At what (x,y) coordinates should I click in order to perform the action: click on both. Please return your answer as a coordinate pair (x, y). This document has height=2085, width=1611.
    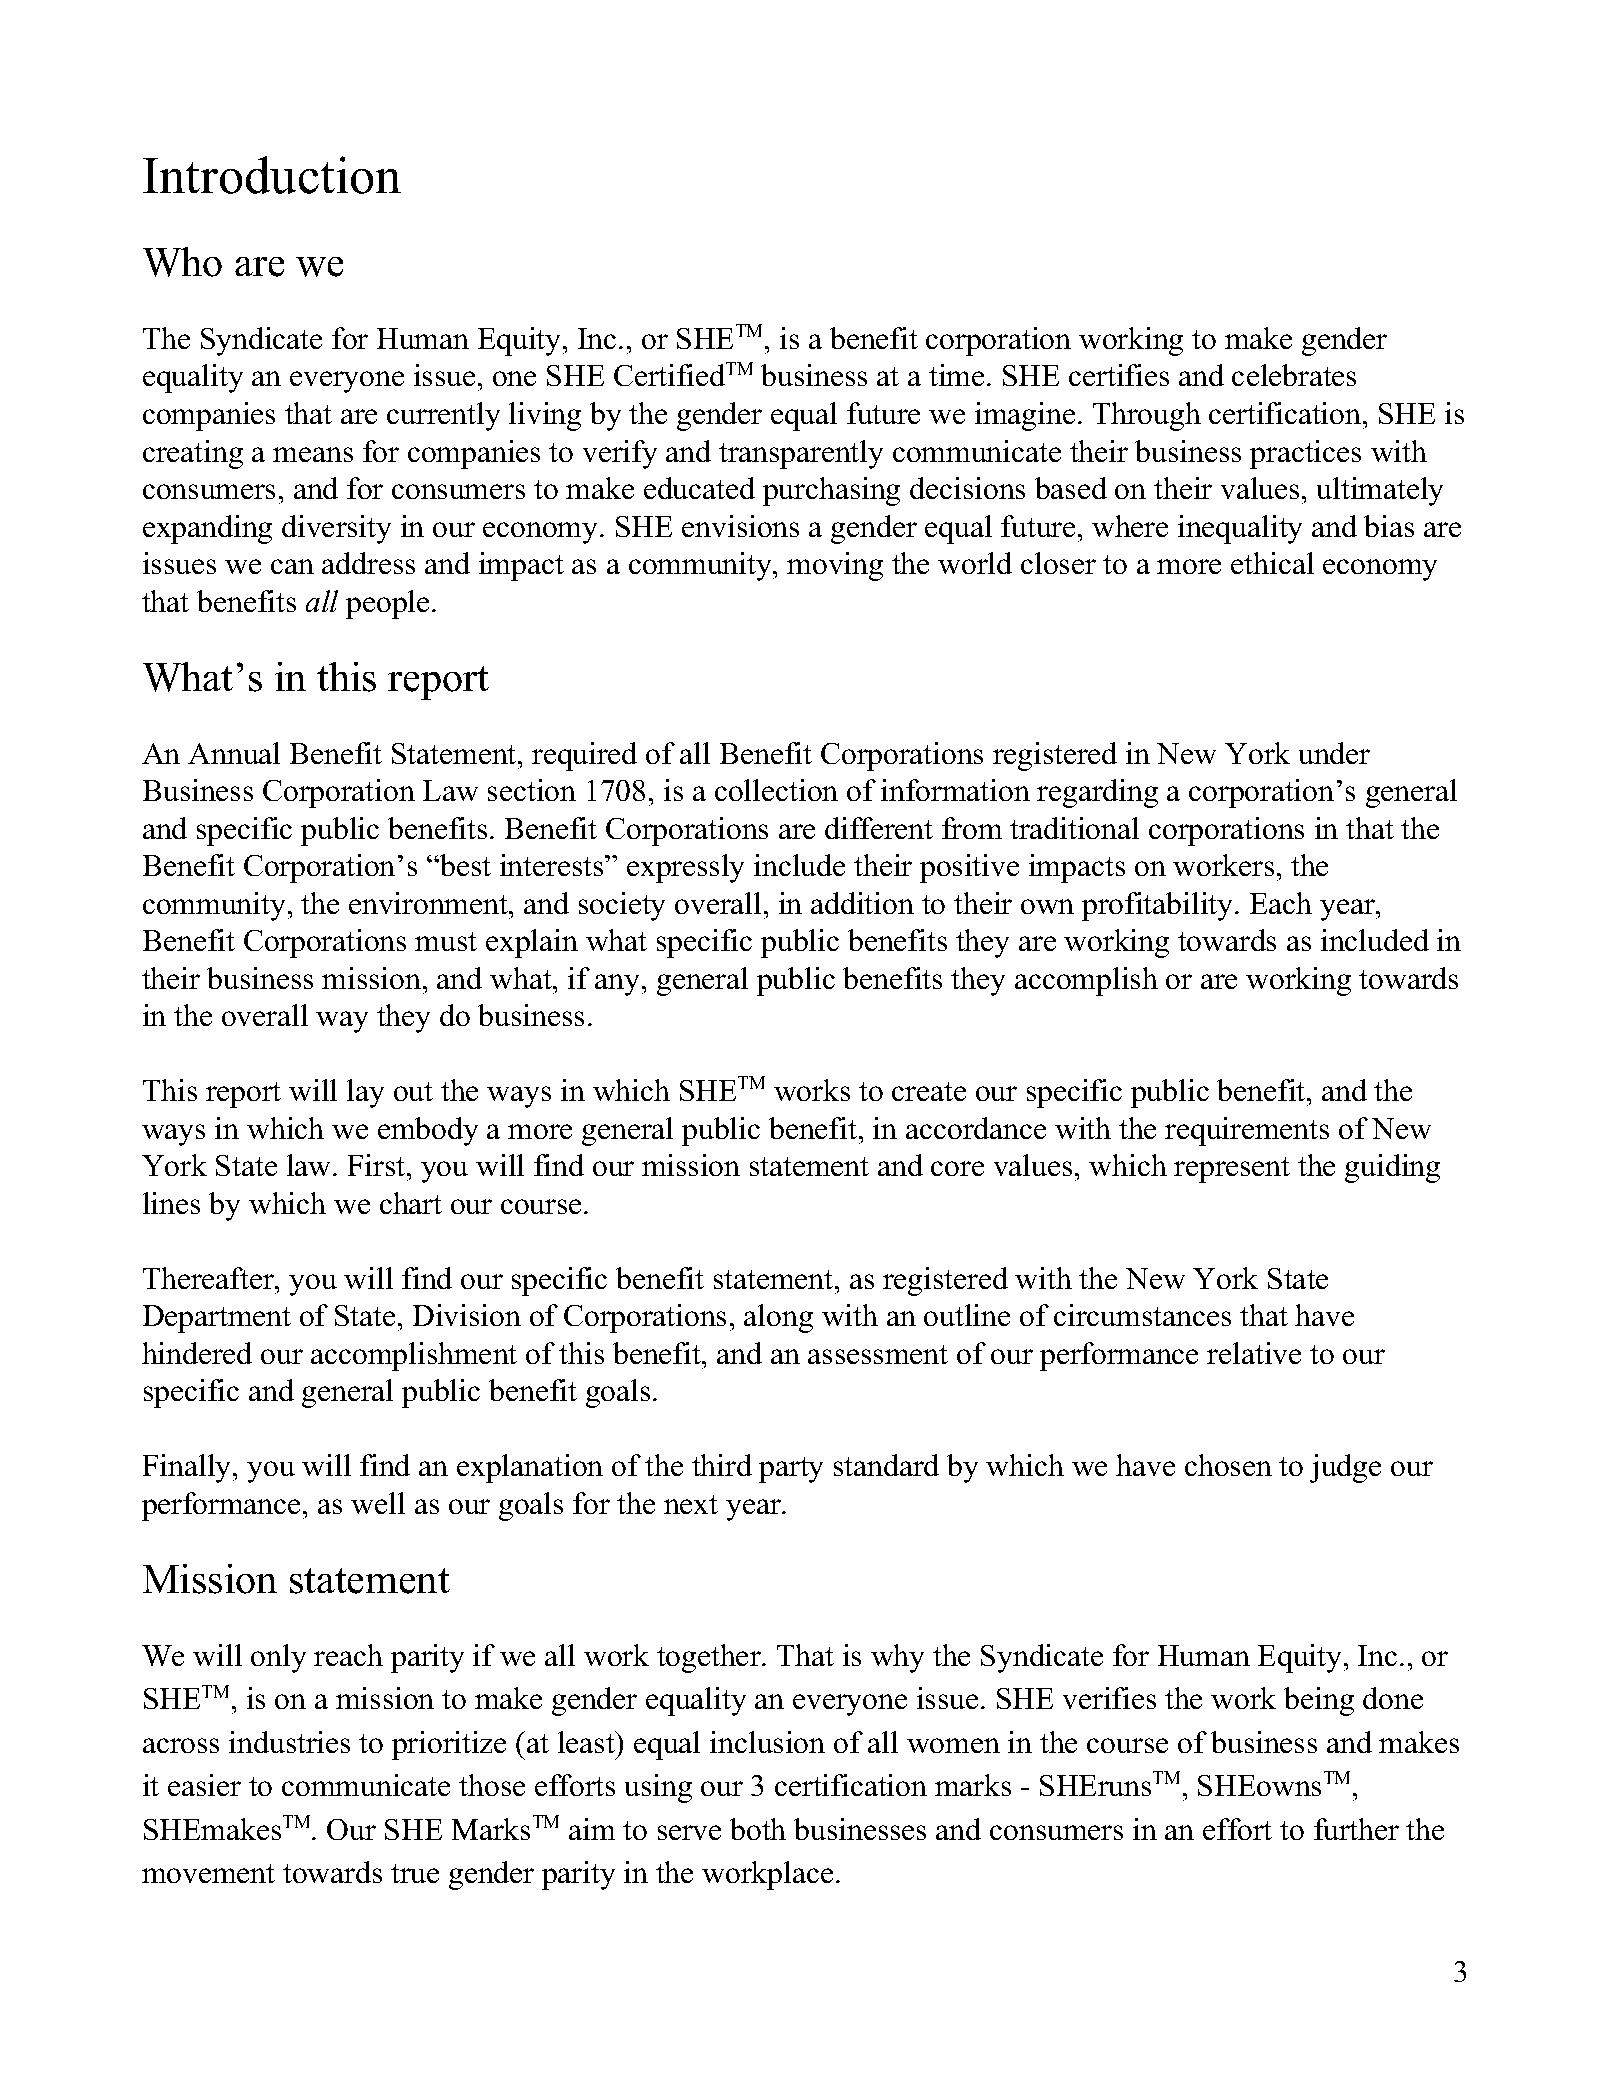
    Looking at the image, I should click on (758, 1829).
